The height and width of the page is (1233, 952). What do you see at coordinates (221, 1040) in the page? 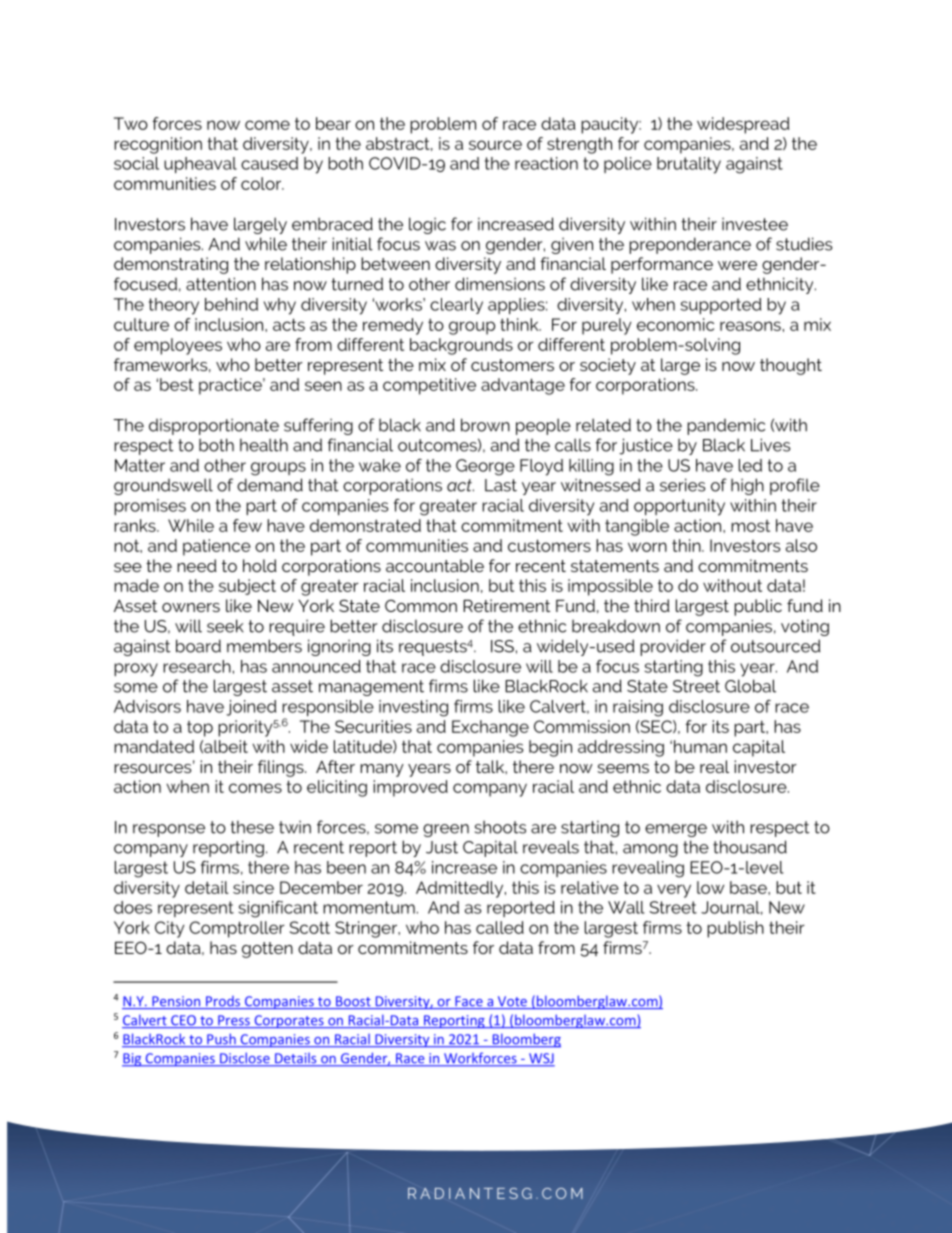
I see `Push` at bounding box center [221, 1040].
